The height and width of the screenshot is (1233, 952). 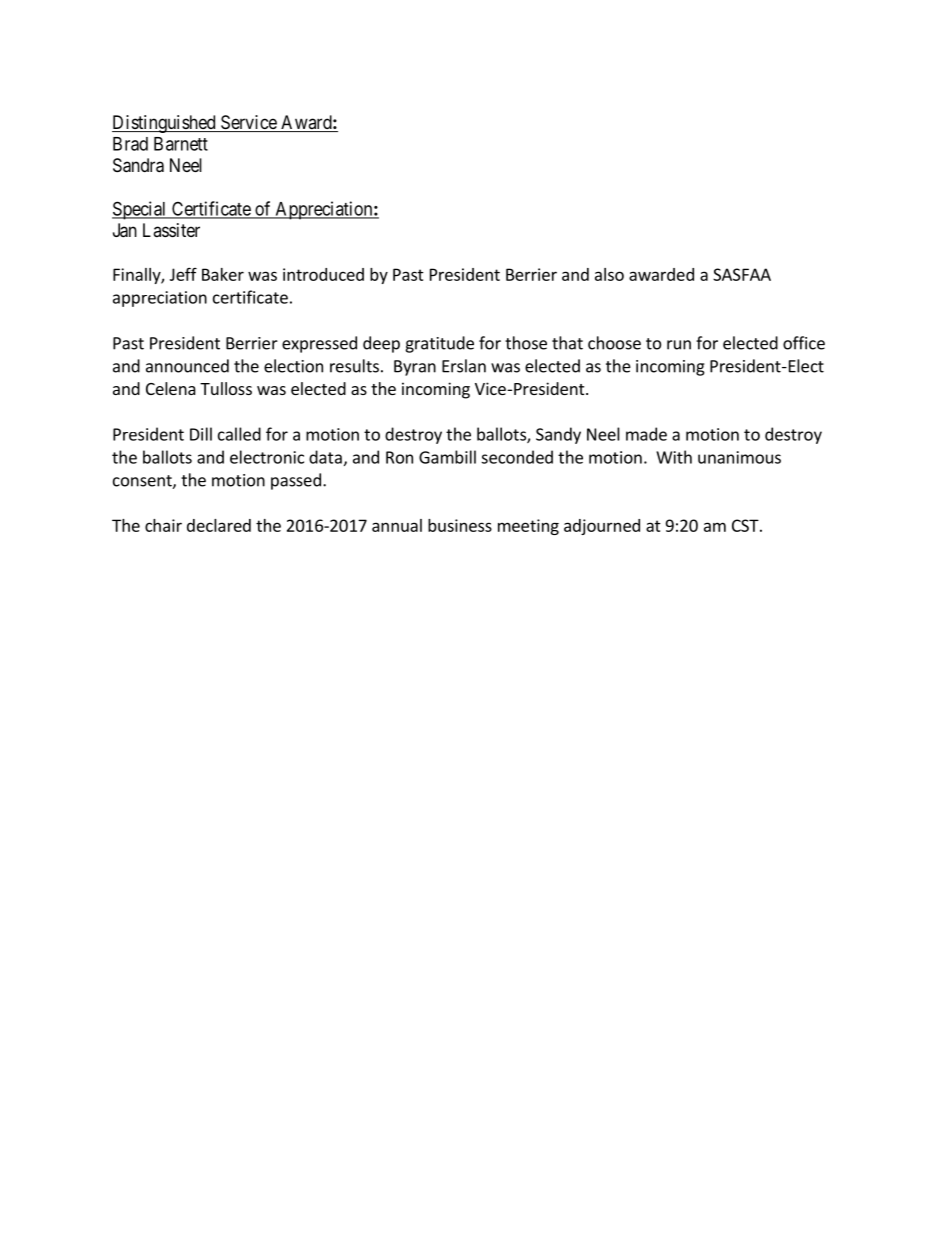 I want to click on unanimous, so click(x=739, y=457).
